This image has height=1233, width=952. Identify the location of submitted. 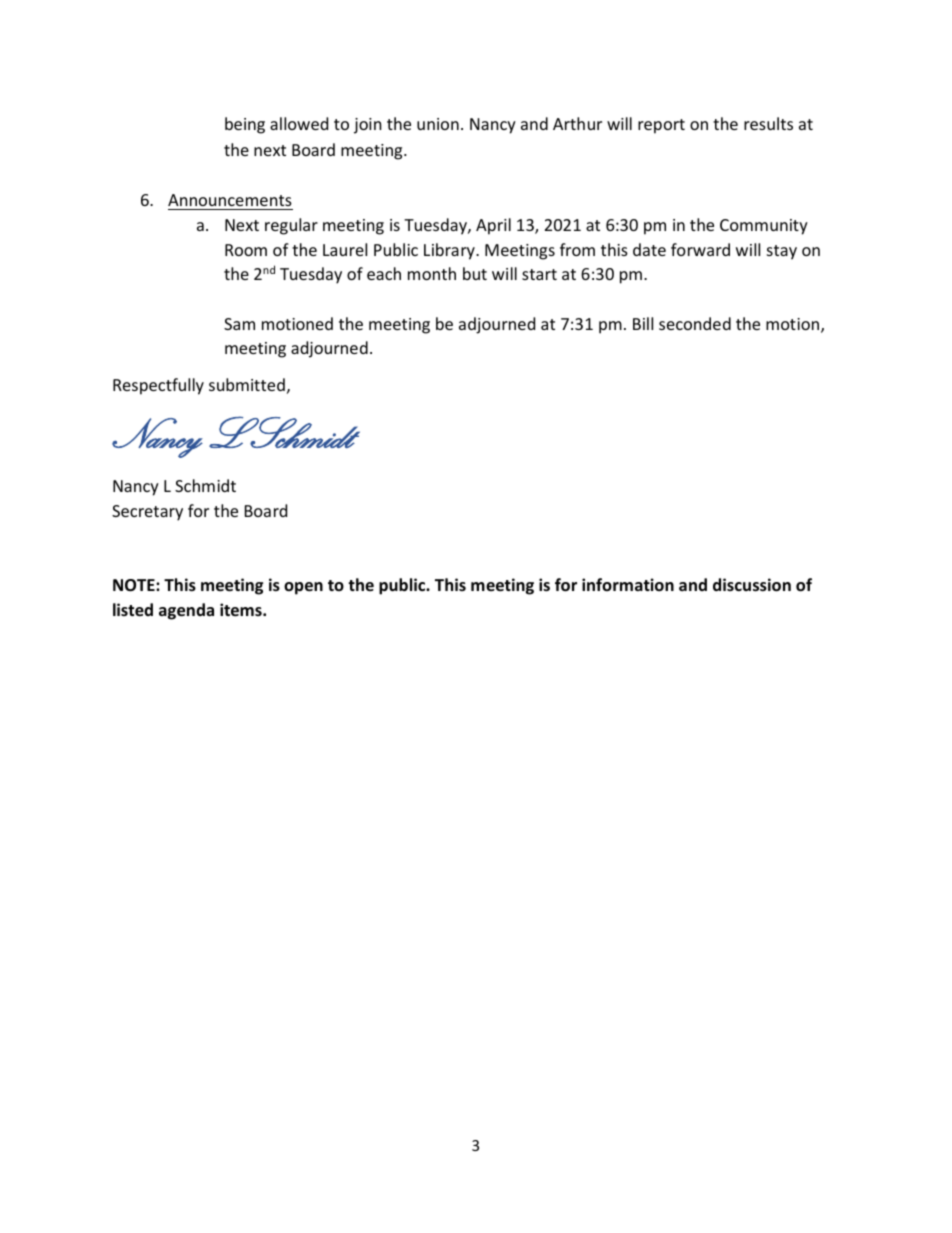
(247, 384).
